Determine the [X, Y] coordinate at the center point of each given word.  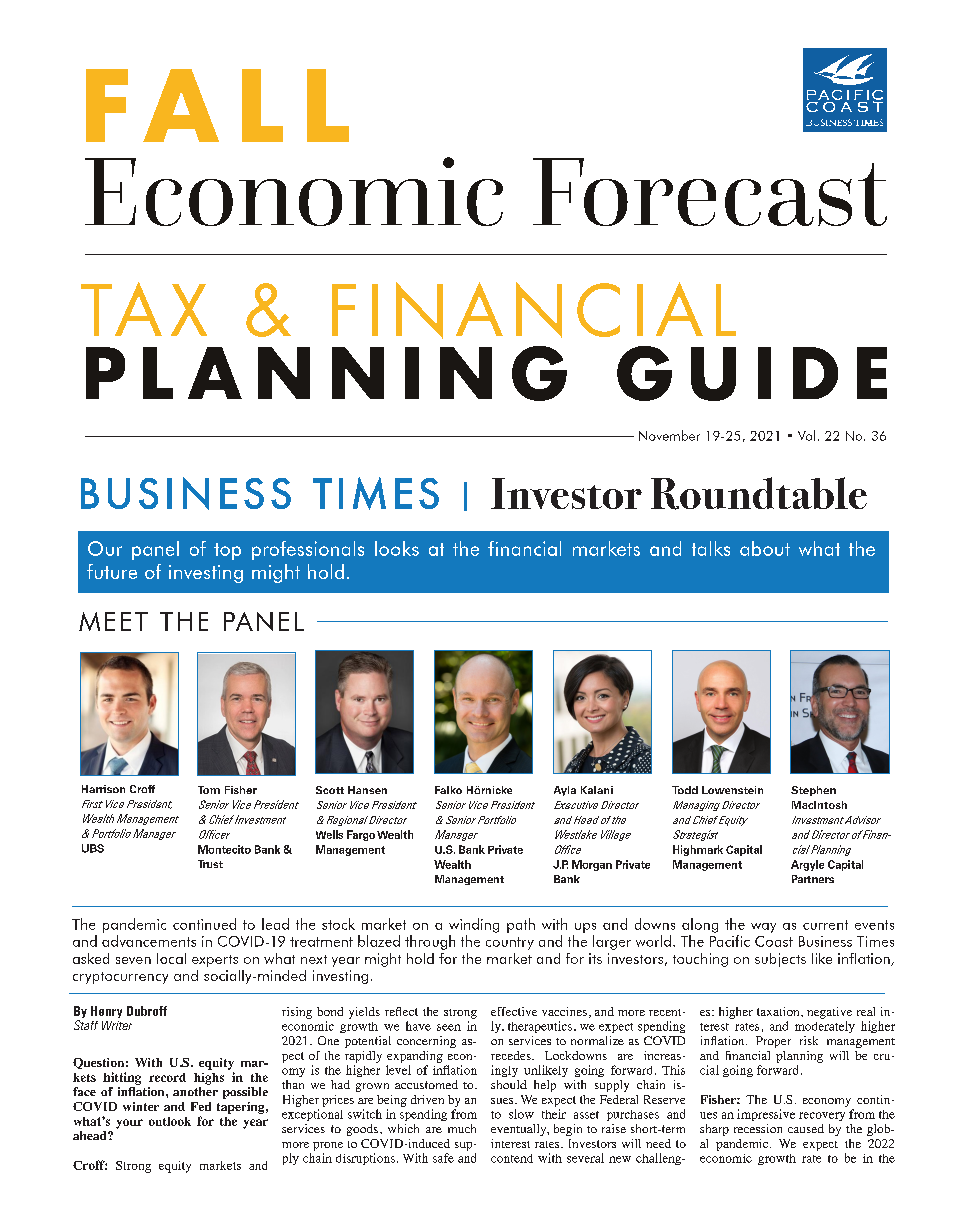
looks [397, 548]
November [669, 435]
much [462, 1128]
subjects [780, 960]
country [510, 943]
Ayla [565, 791]
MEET [113, 621]
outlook [170, 1121]
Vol [806, 435]
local [171, 958]
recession [758, 1128]
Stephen [813, 791]
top [227, 551]
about [765, 548]
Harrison [103, 789]
